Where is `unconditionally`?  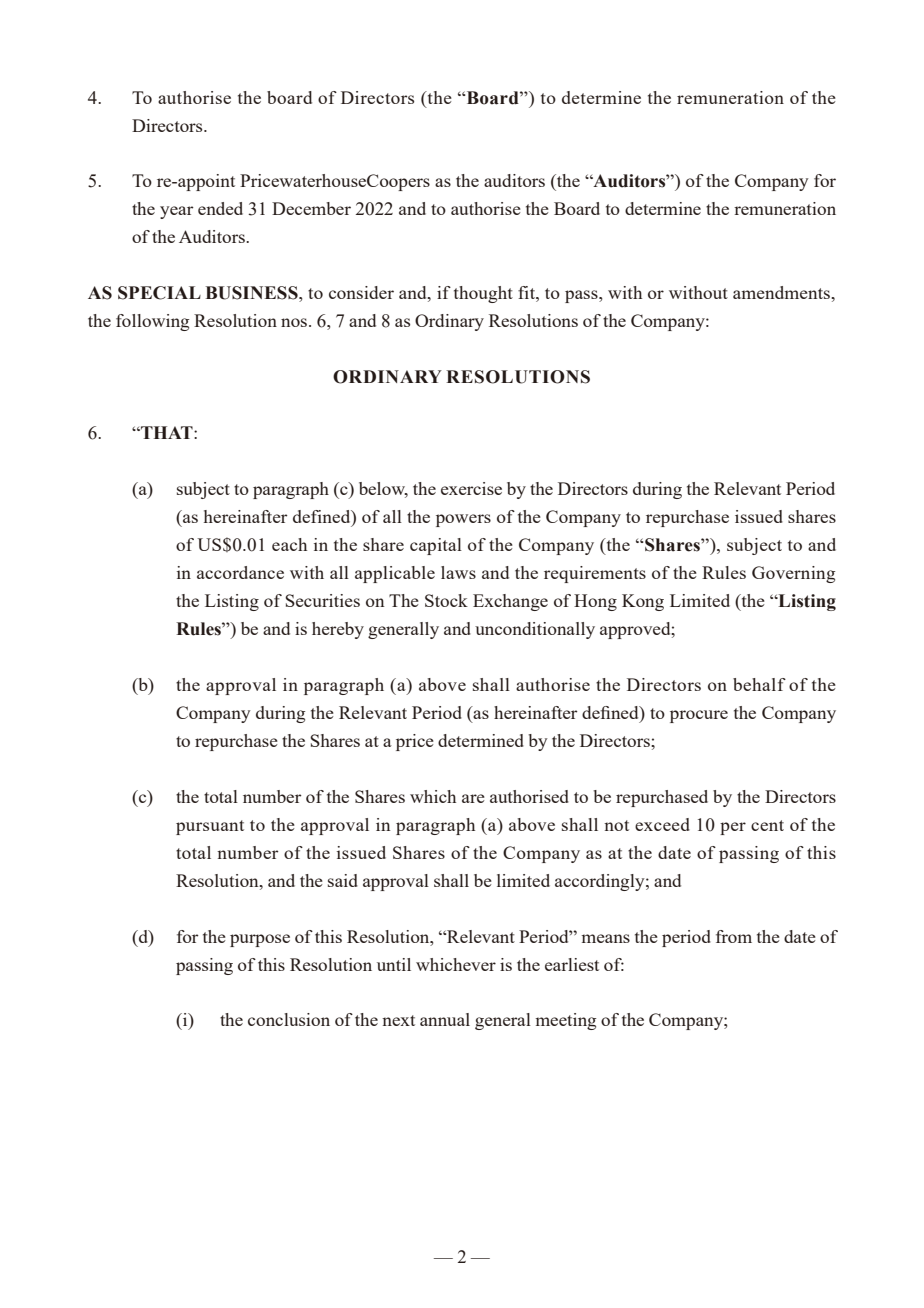 unconditionally is located at coordinates (535, 630).
